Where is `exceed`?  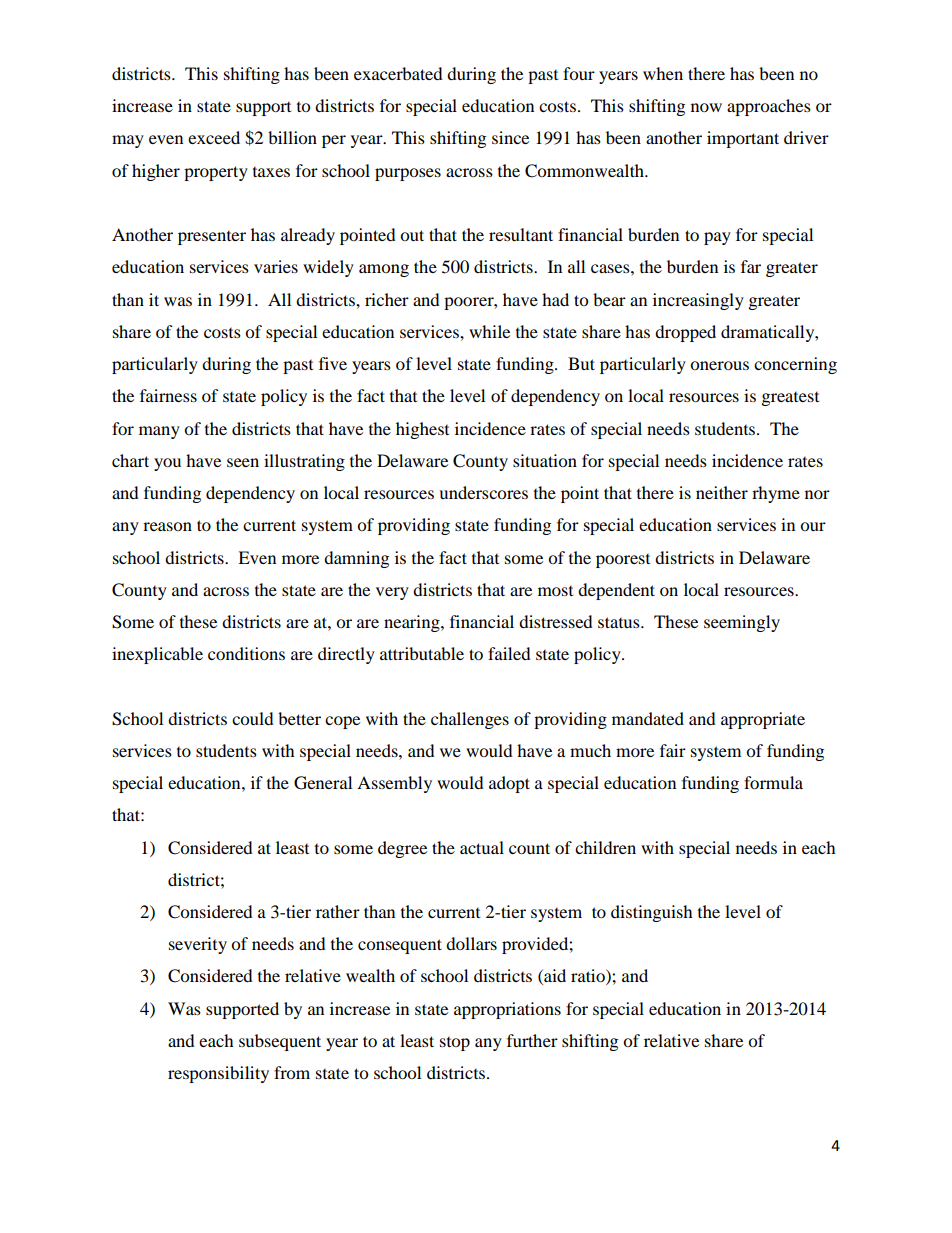
exceed is located at coordinates (214, 137).
